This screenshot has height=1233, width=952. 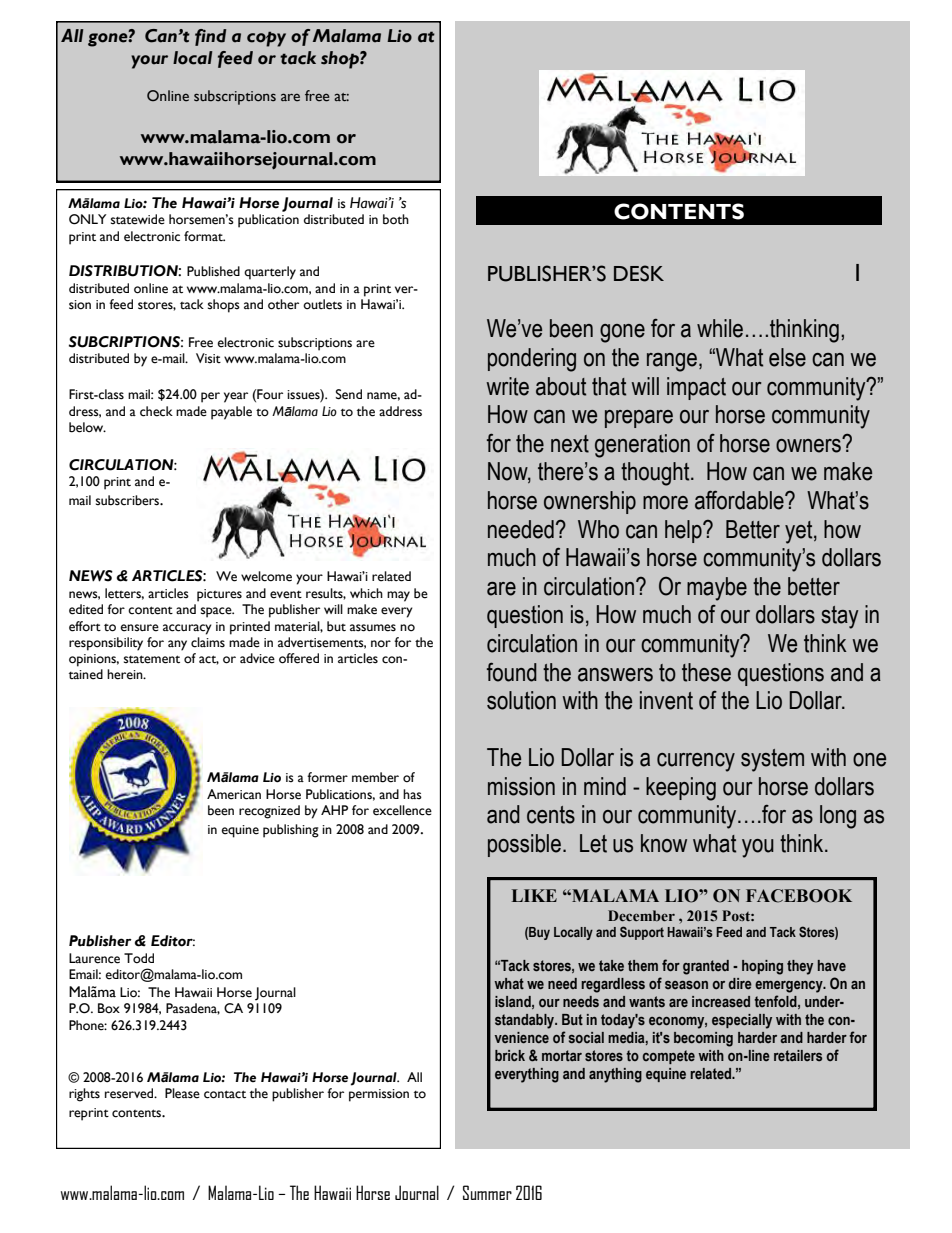 I want to click on accuracy, so click(x=187, y=629).
